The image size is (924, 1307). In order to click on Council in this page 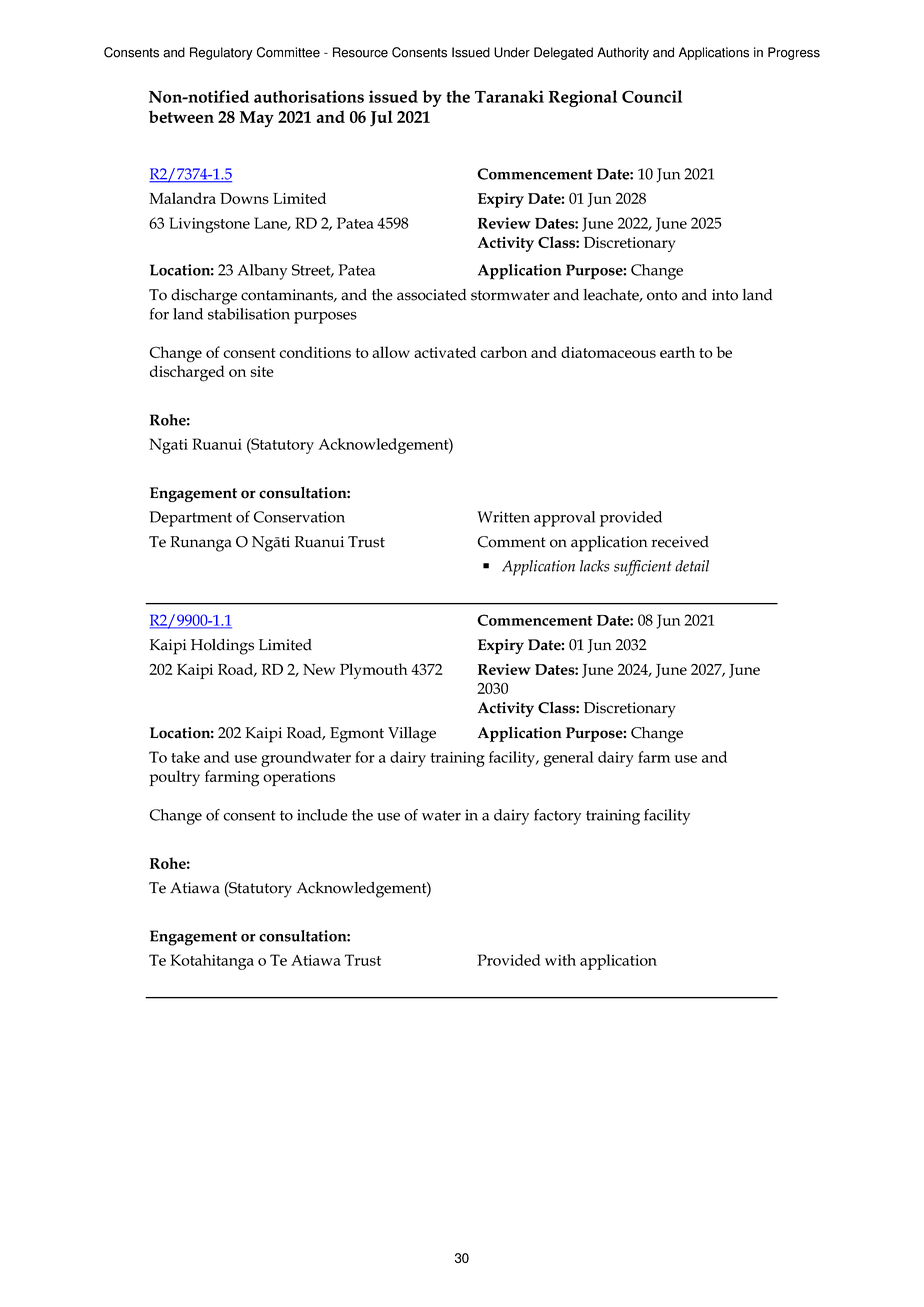, I will do `click(652, 96)`.
